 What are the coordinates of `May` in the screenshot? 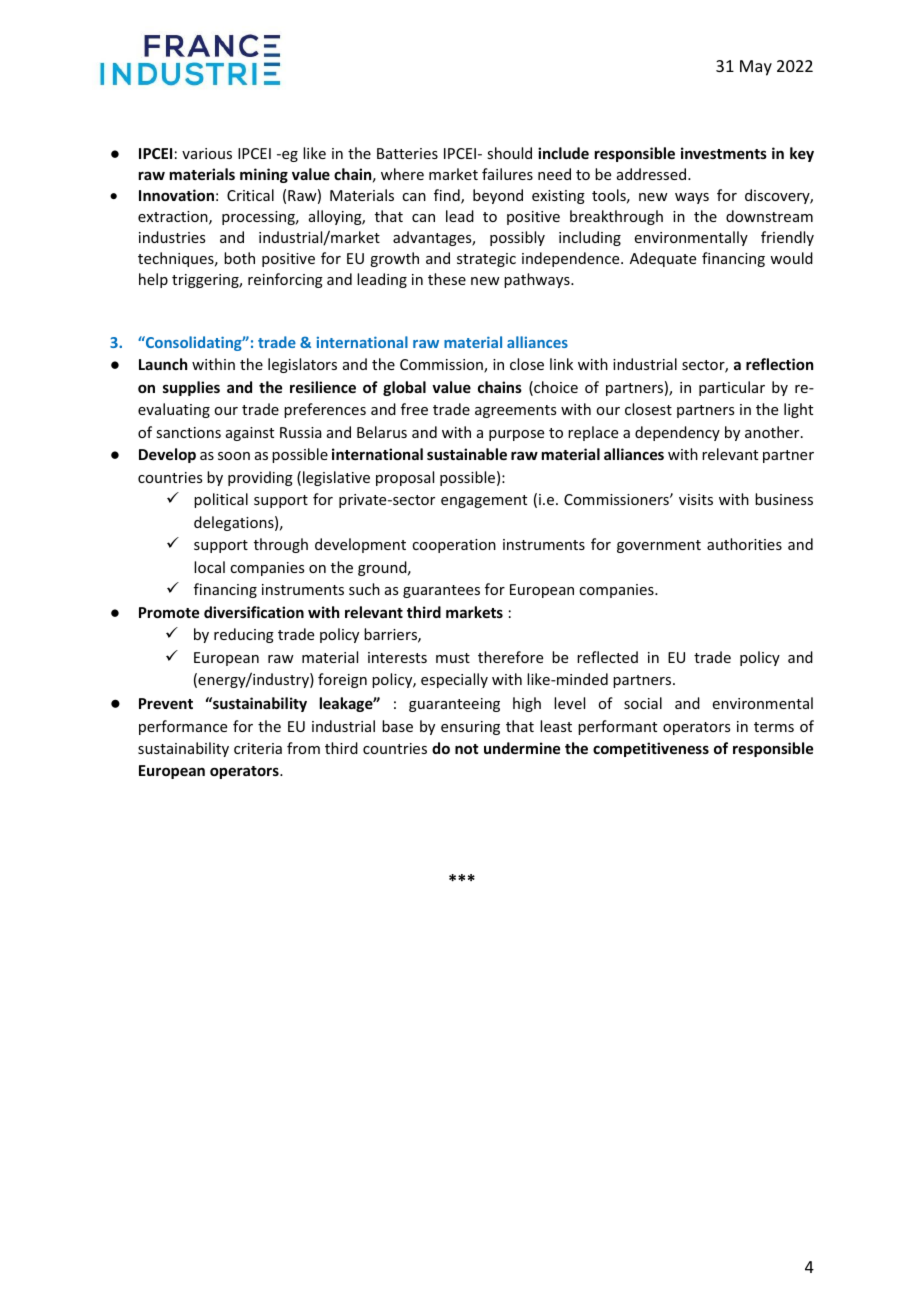 It's located at (756, 68).
